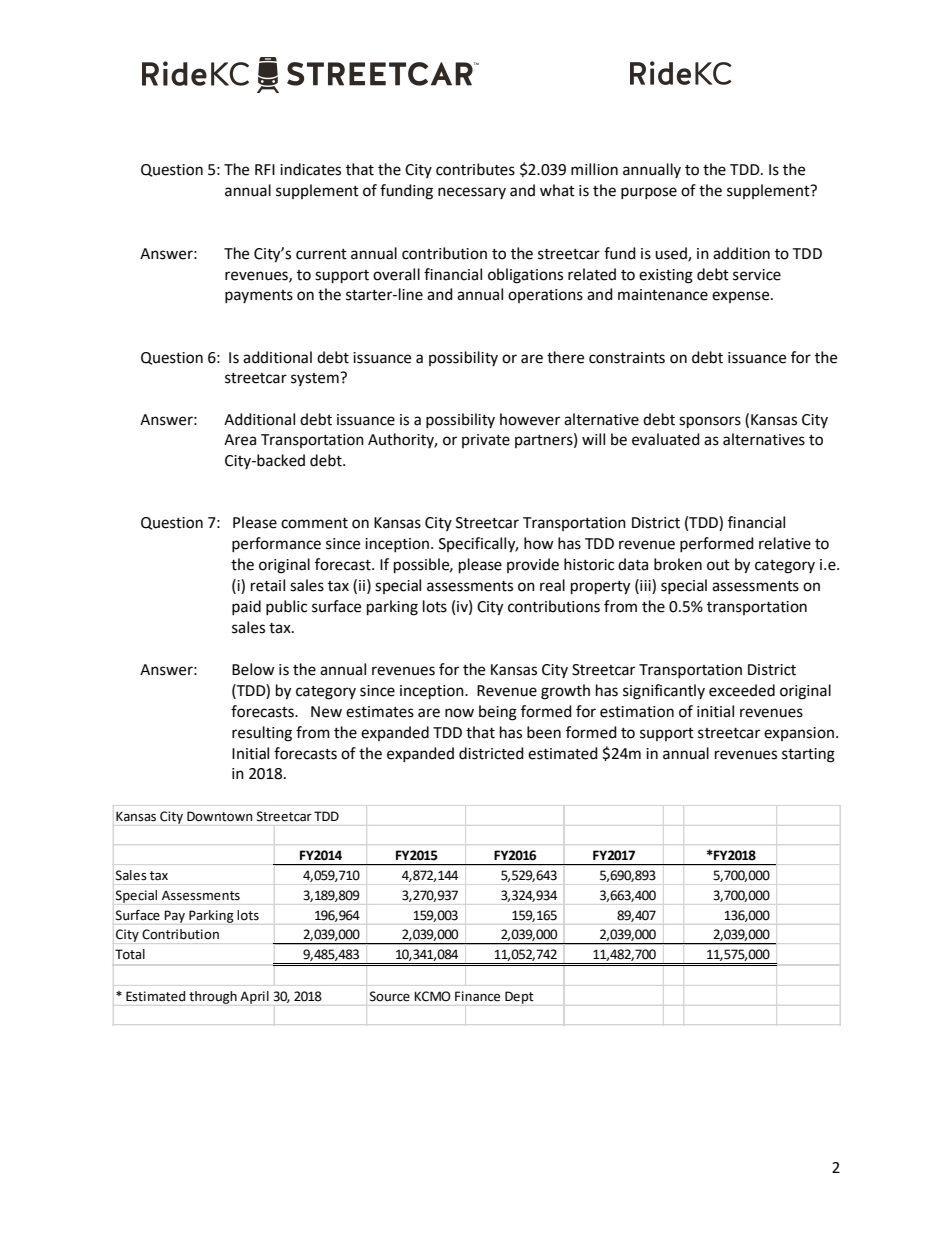 This page has width=952, height=1233. Describe the element at coordinates (808, 755) in the page. I see `starting` at that location.
